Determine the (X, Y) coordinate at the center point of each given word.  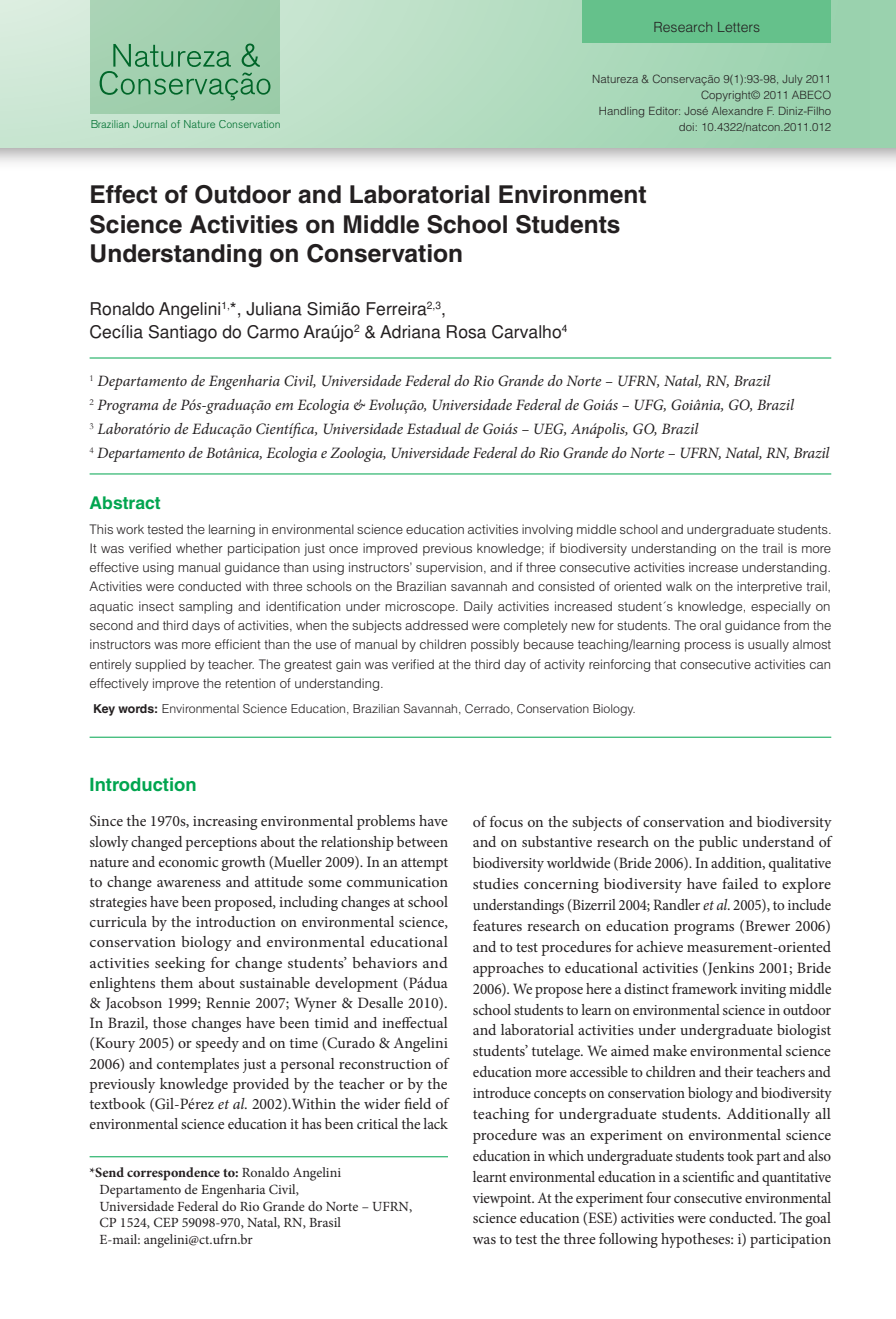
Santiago (183, 333)
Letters (738, 27)
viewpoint (503, 1200)
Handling (621, 112)
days (206, 626)
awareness (189, 883)
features (497, 925)
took (740, 1155)
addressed (436, 625)
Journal (150, 124)
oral (710, 625)
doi (686, 127)
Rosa (466, 332)
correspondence (173, 1174)
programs (704, 929)
